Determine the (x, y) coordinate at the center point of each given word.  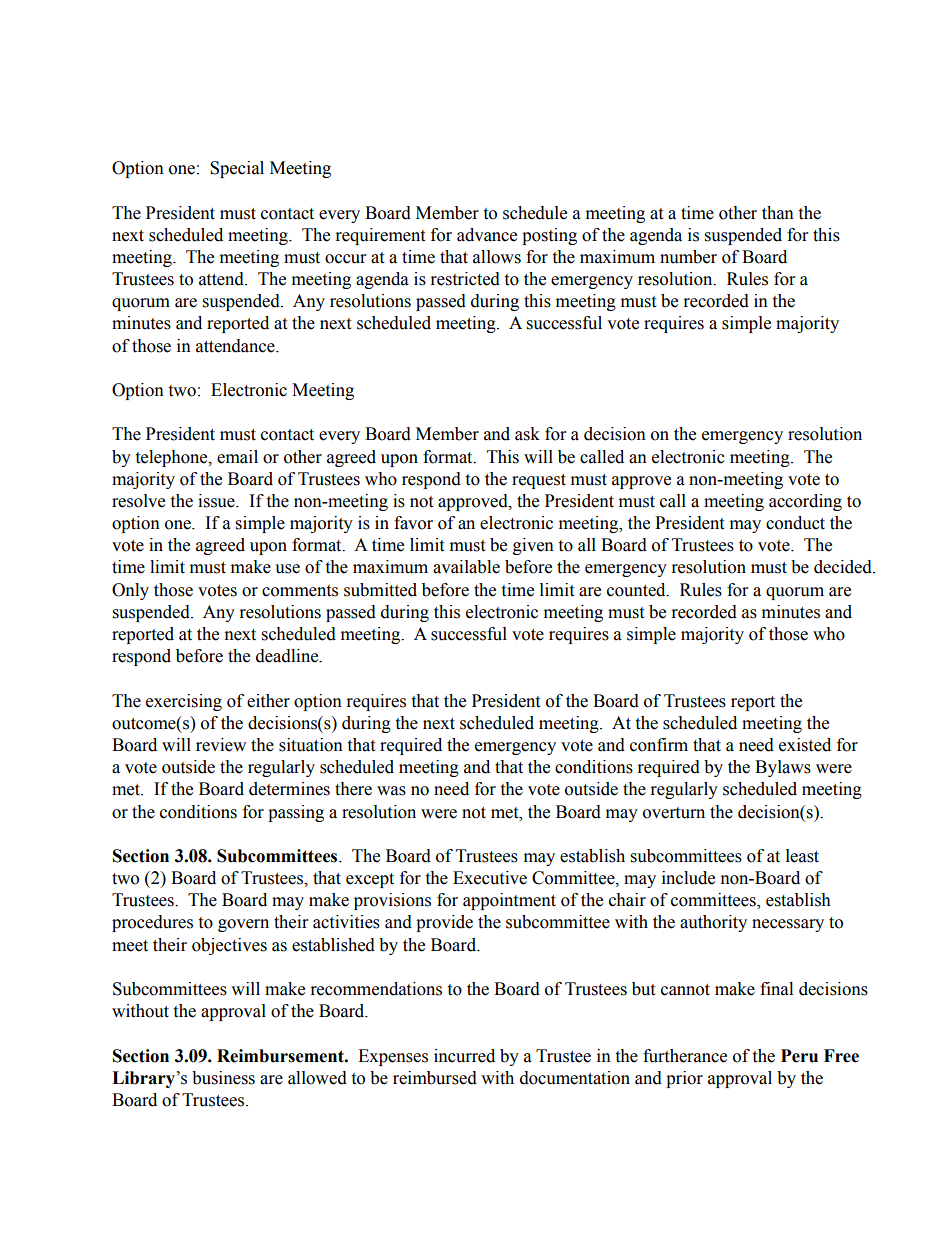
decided (844, 567)
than (778, 213)
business (223, 1078)
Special (237, 169)
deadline (288, 656)
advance (487, 235)
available (466, 567)
